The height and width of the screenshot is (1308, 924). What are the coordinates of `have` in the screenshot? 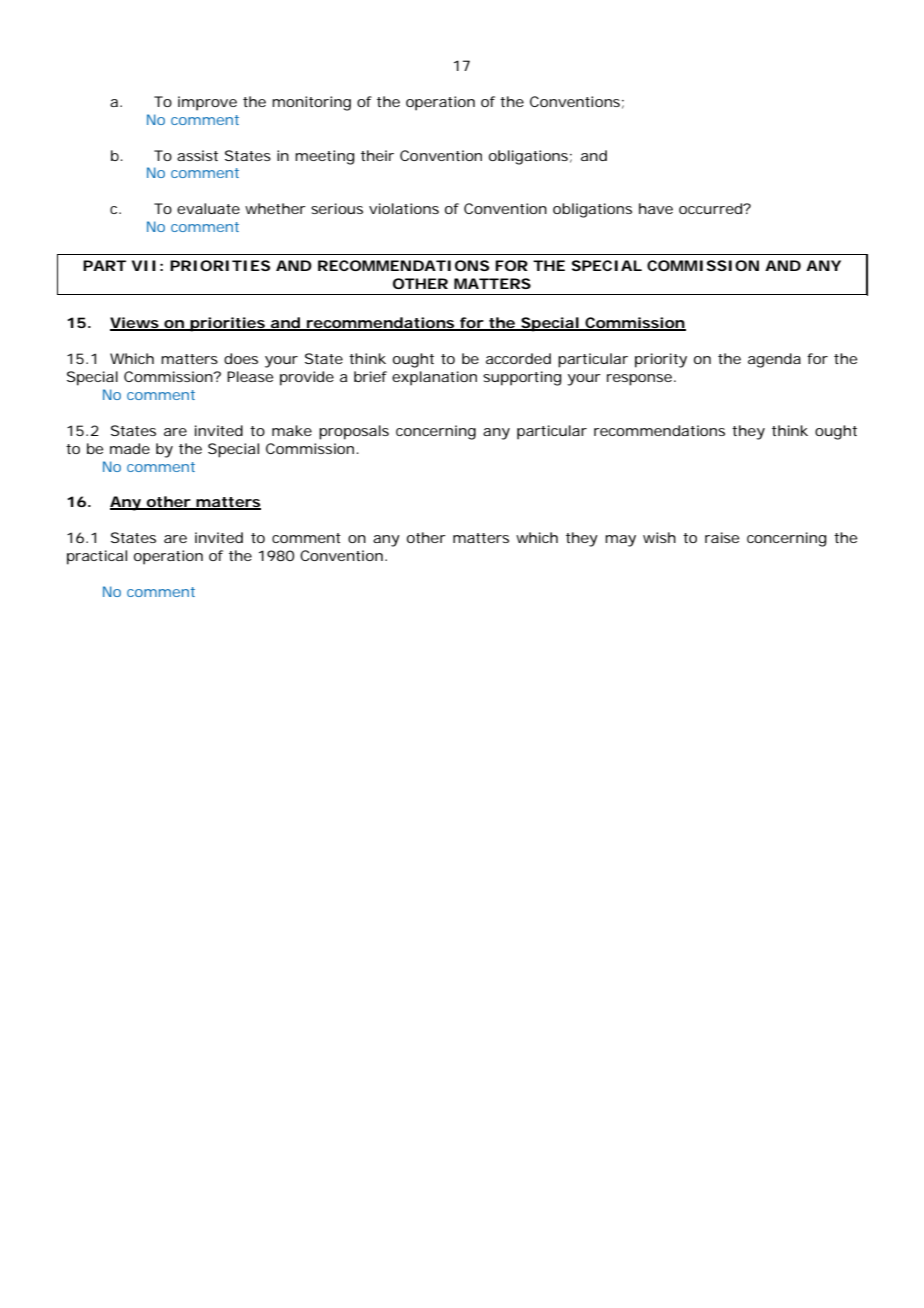 It's located at (656, 208).
